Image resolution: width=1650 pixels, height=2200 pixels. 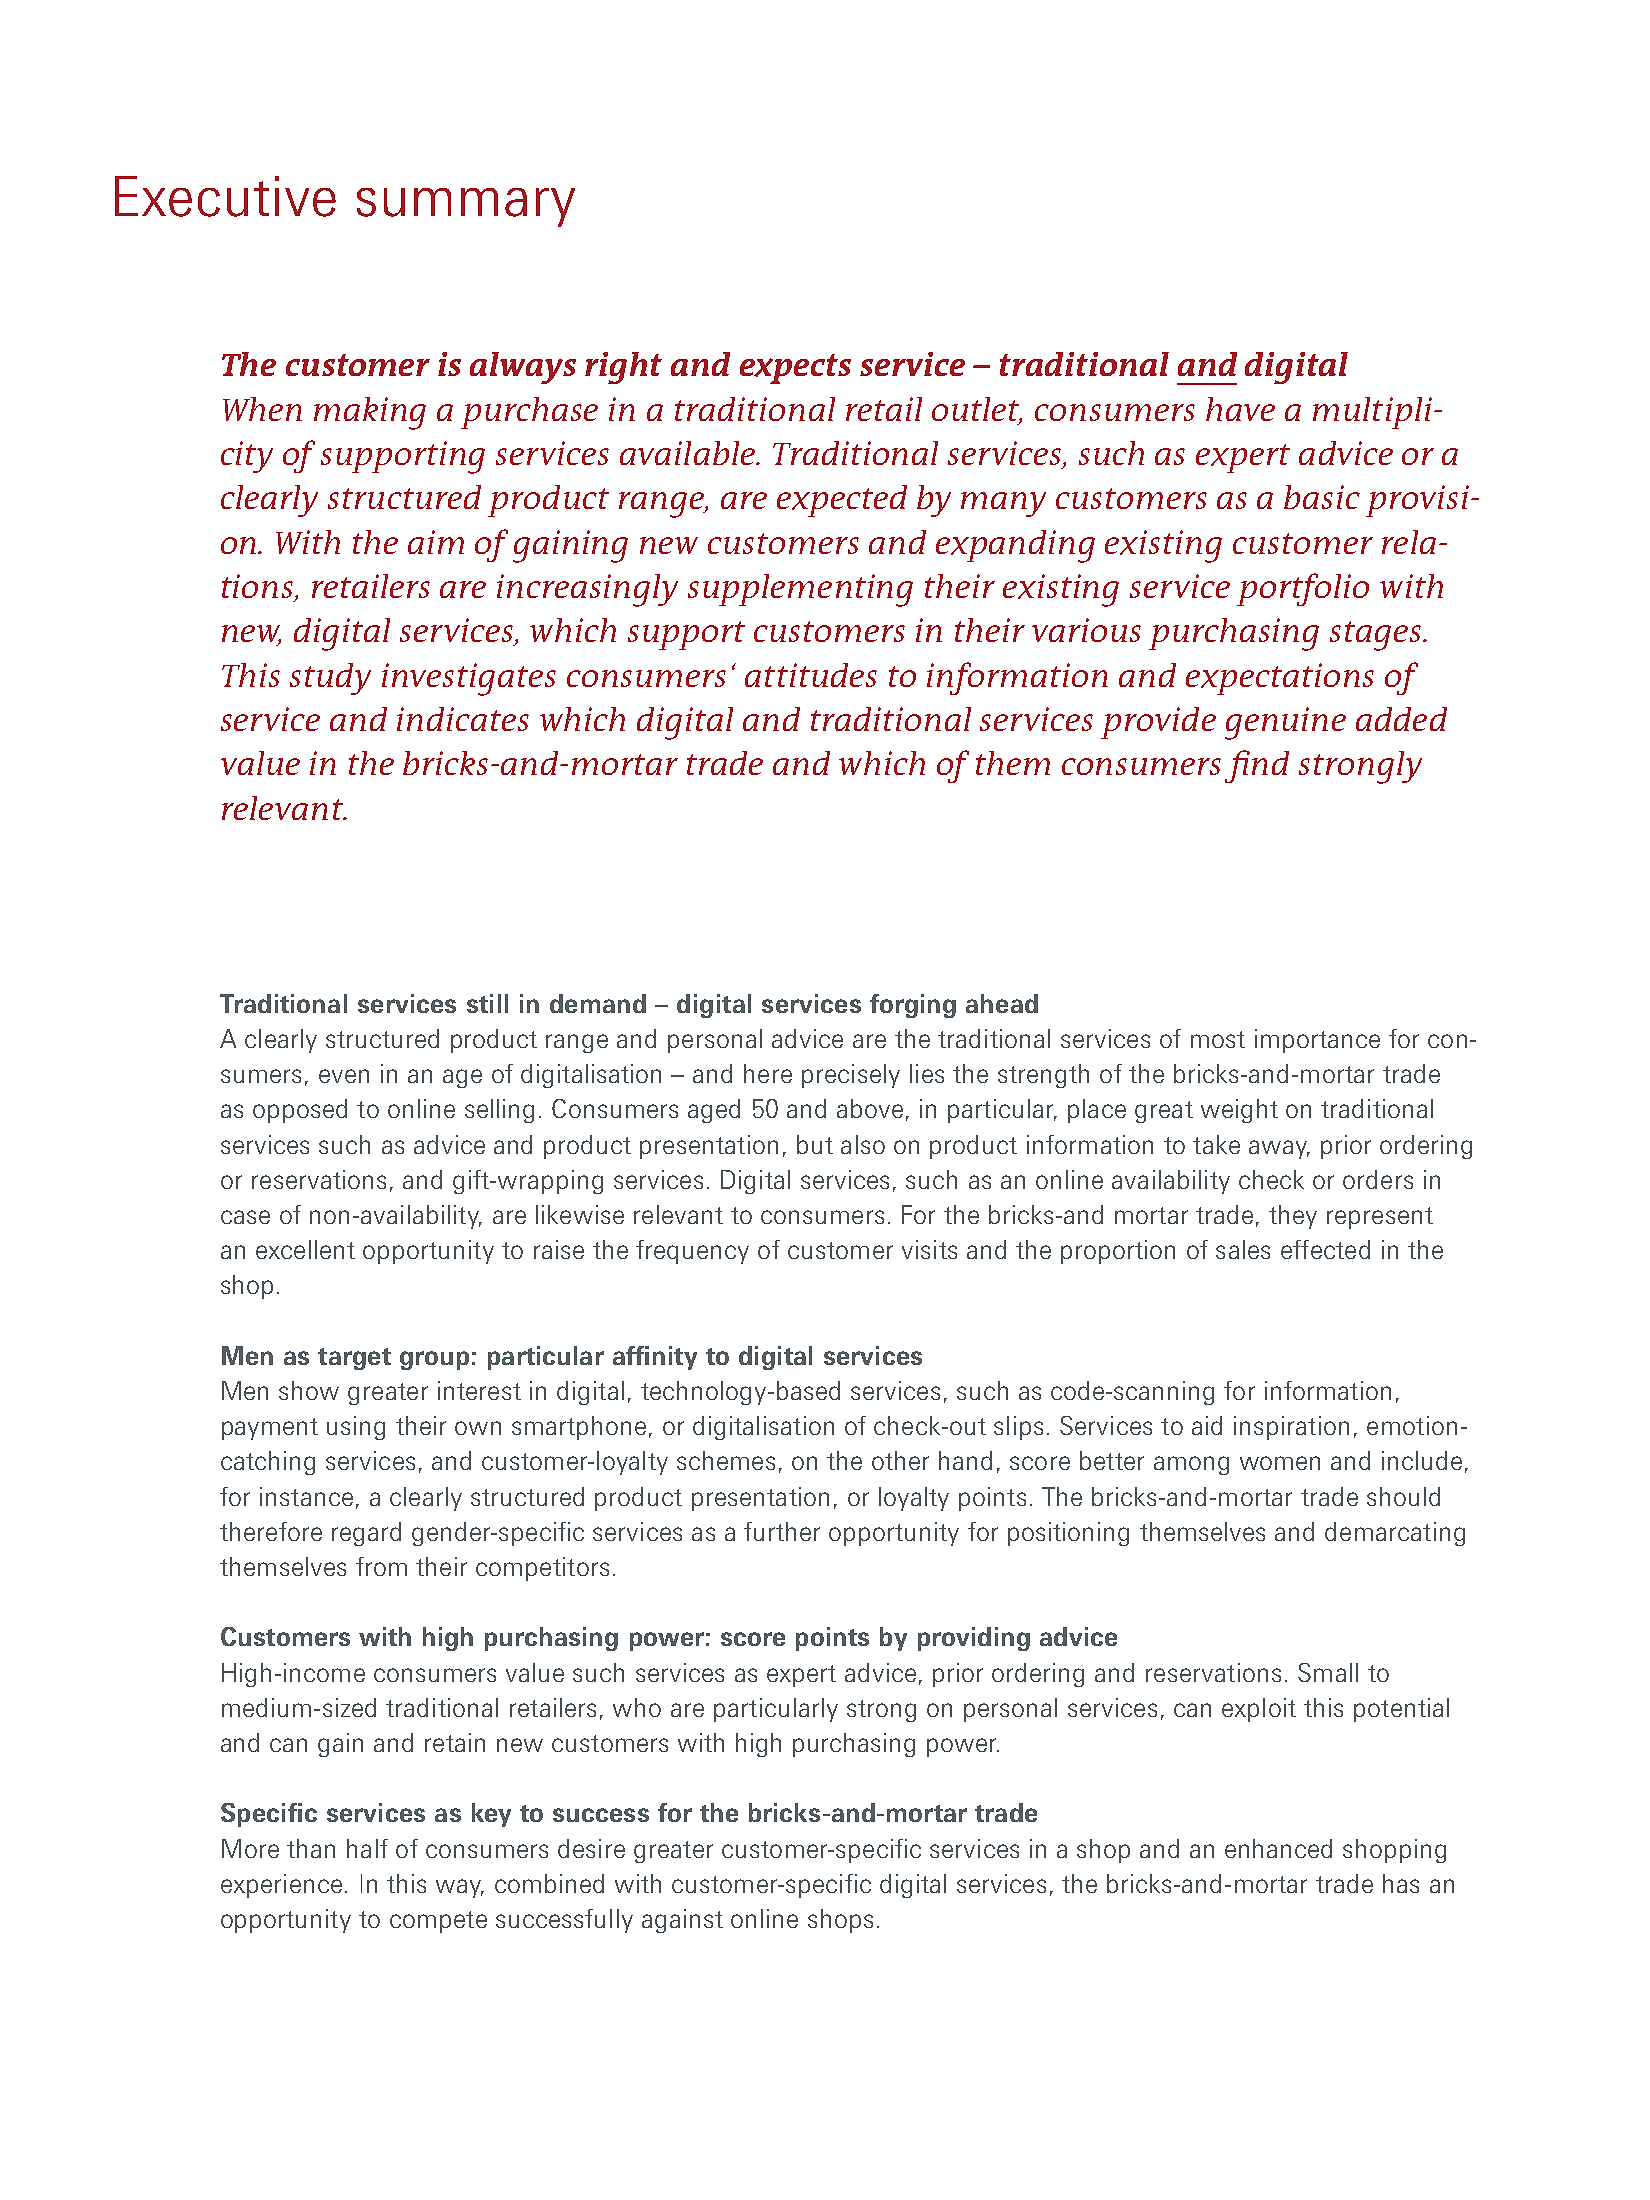 I want to click on half, so click(x=367, y=1848).
